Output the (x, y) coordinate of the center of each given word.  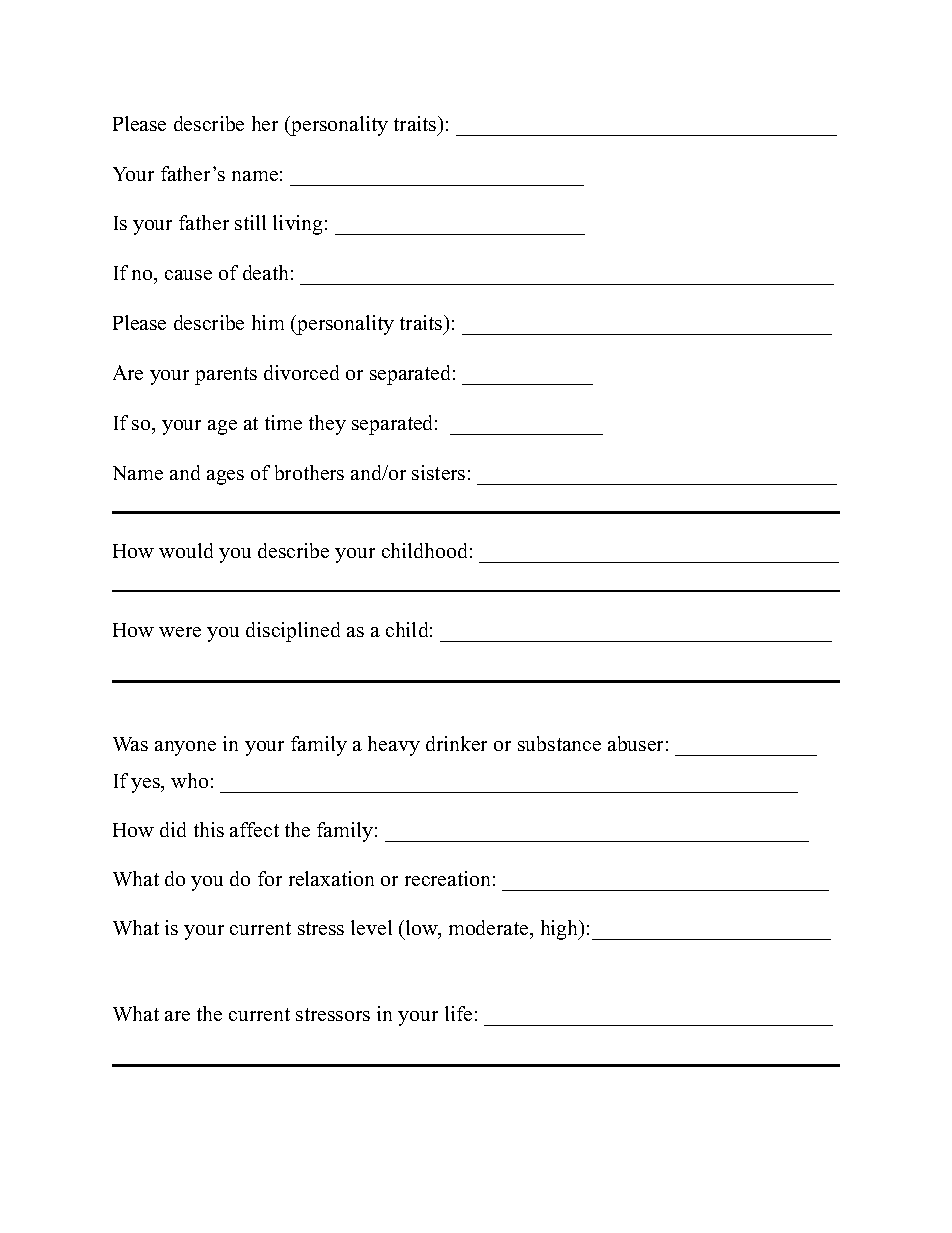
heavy (394, 746)
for (270, 878)
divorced (301, 372)
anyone (185, 748)
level (371, 927)
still (250, 222)
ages (225, 477)
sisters (438, 472)
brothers (309, 472)
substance (559, 743)
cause (188, 275)
